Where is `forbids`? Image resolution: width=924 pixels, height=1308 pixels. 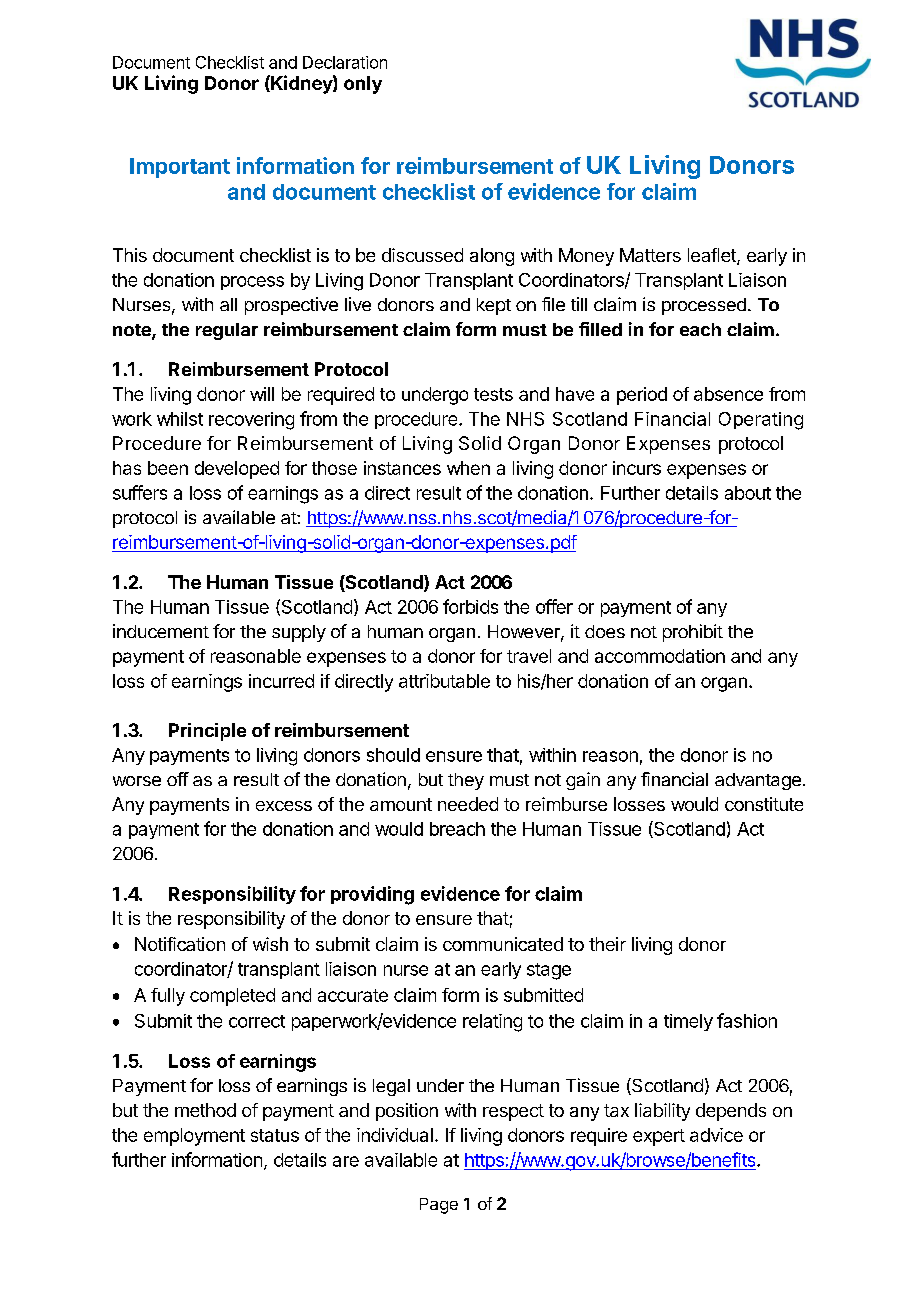
forbids is located at coordinates (470, 606).
